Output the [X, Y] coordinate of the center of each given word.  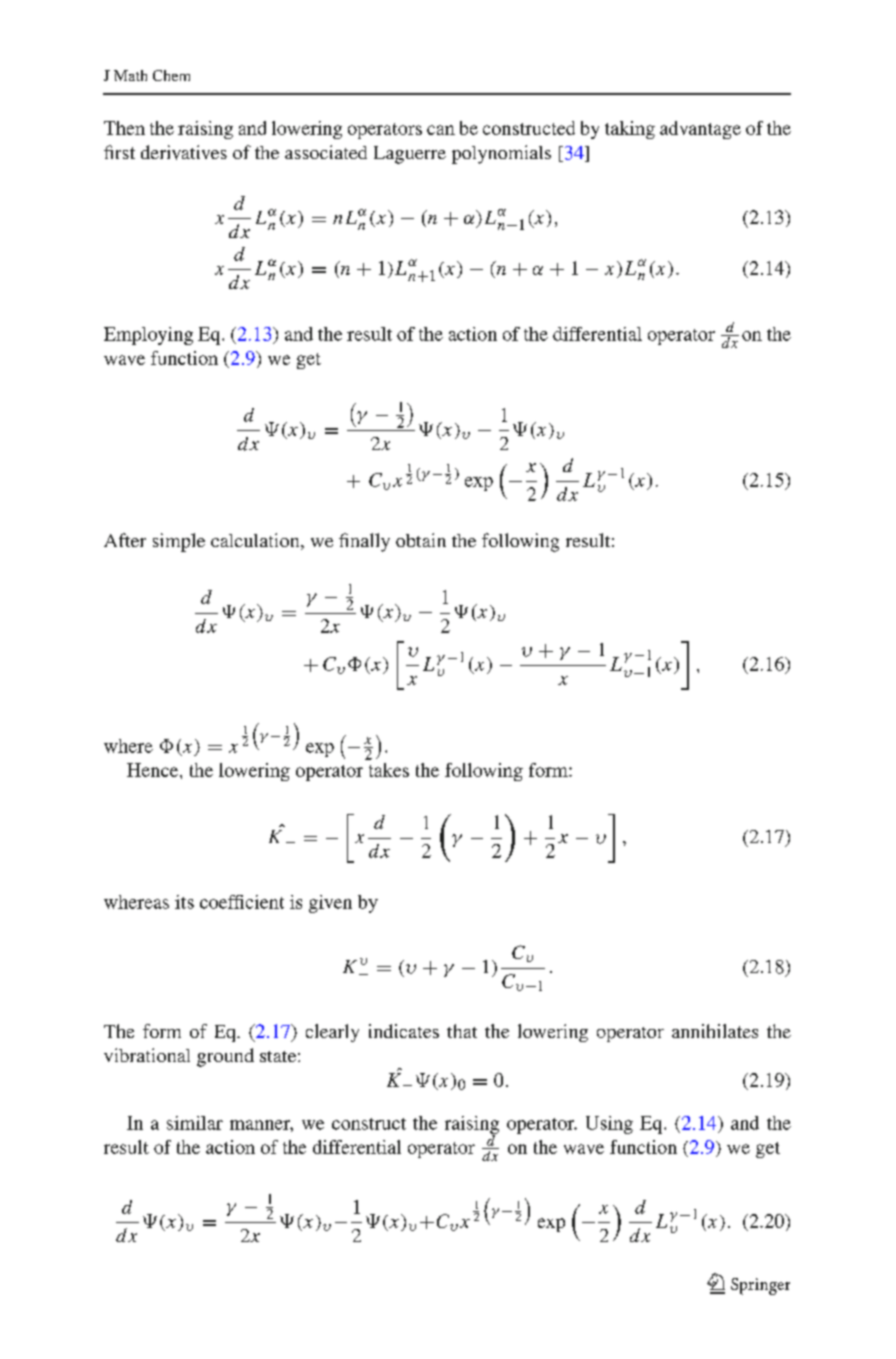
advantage [700, 130]
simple [179, 542]
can [441, 130]
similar [195, 1123]
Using [609, 1125]
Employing [148, 336]
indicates [404, 1031]
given [330, 904]
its [184, 902]
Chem [171, 75]
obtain [421, 540]
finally [364, 542]
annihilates [715, 1031]
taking [630, 130]
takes [389, 770]
